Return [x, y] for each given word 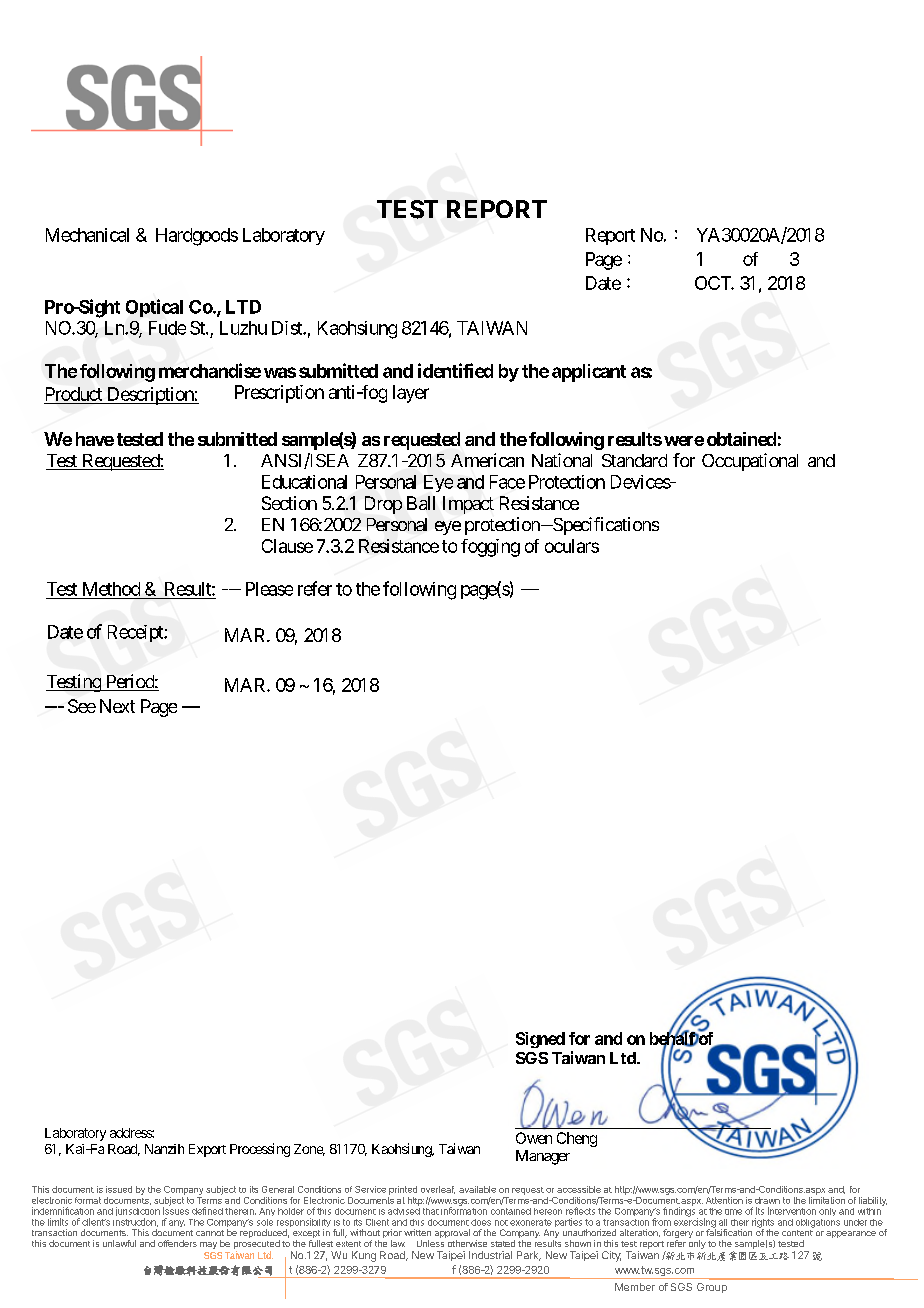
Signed [540, 1040]
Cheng [577, 1139]
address [131, 1133]
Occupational [750, 462]
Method [111, 589]
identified [455, 370]
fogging [490, 548]
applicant [589, 373]
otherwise [467, 1243]
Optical [154, 308]
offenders [177, 1243]
